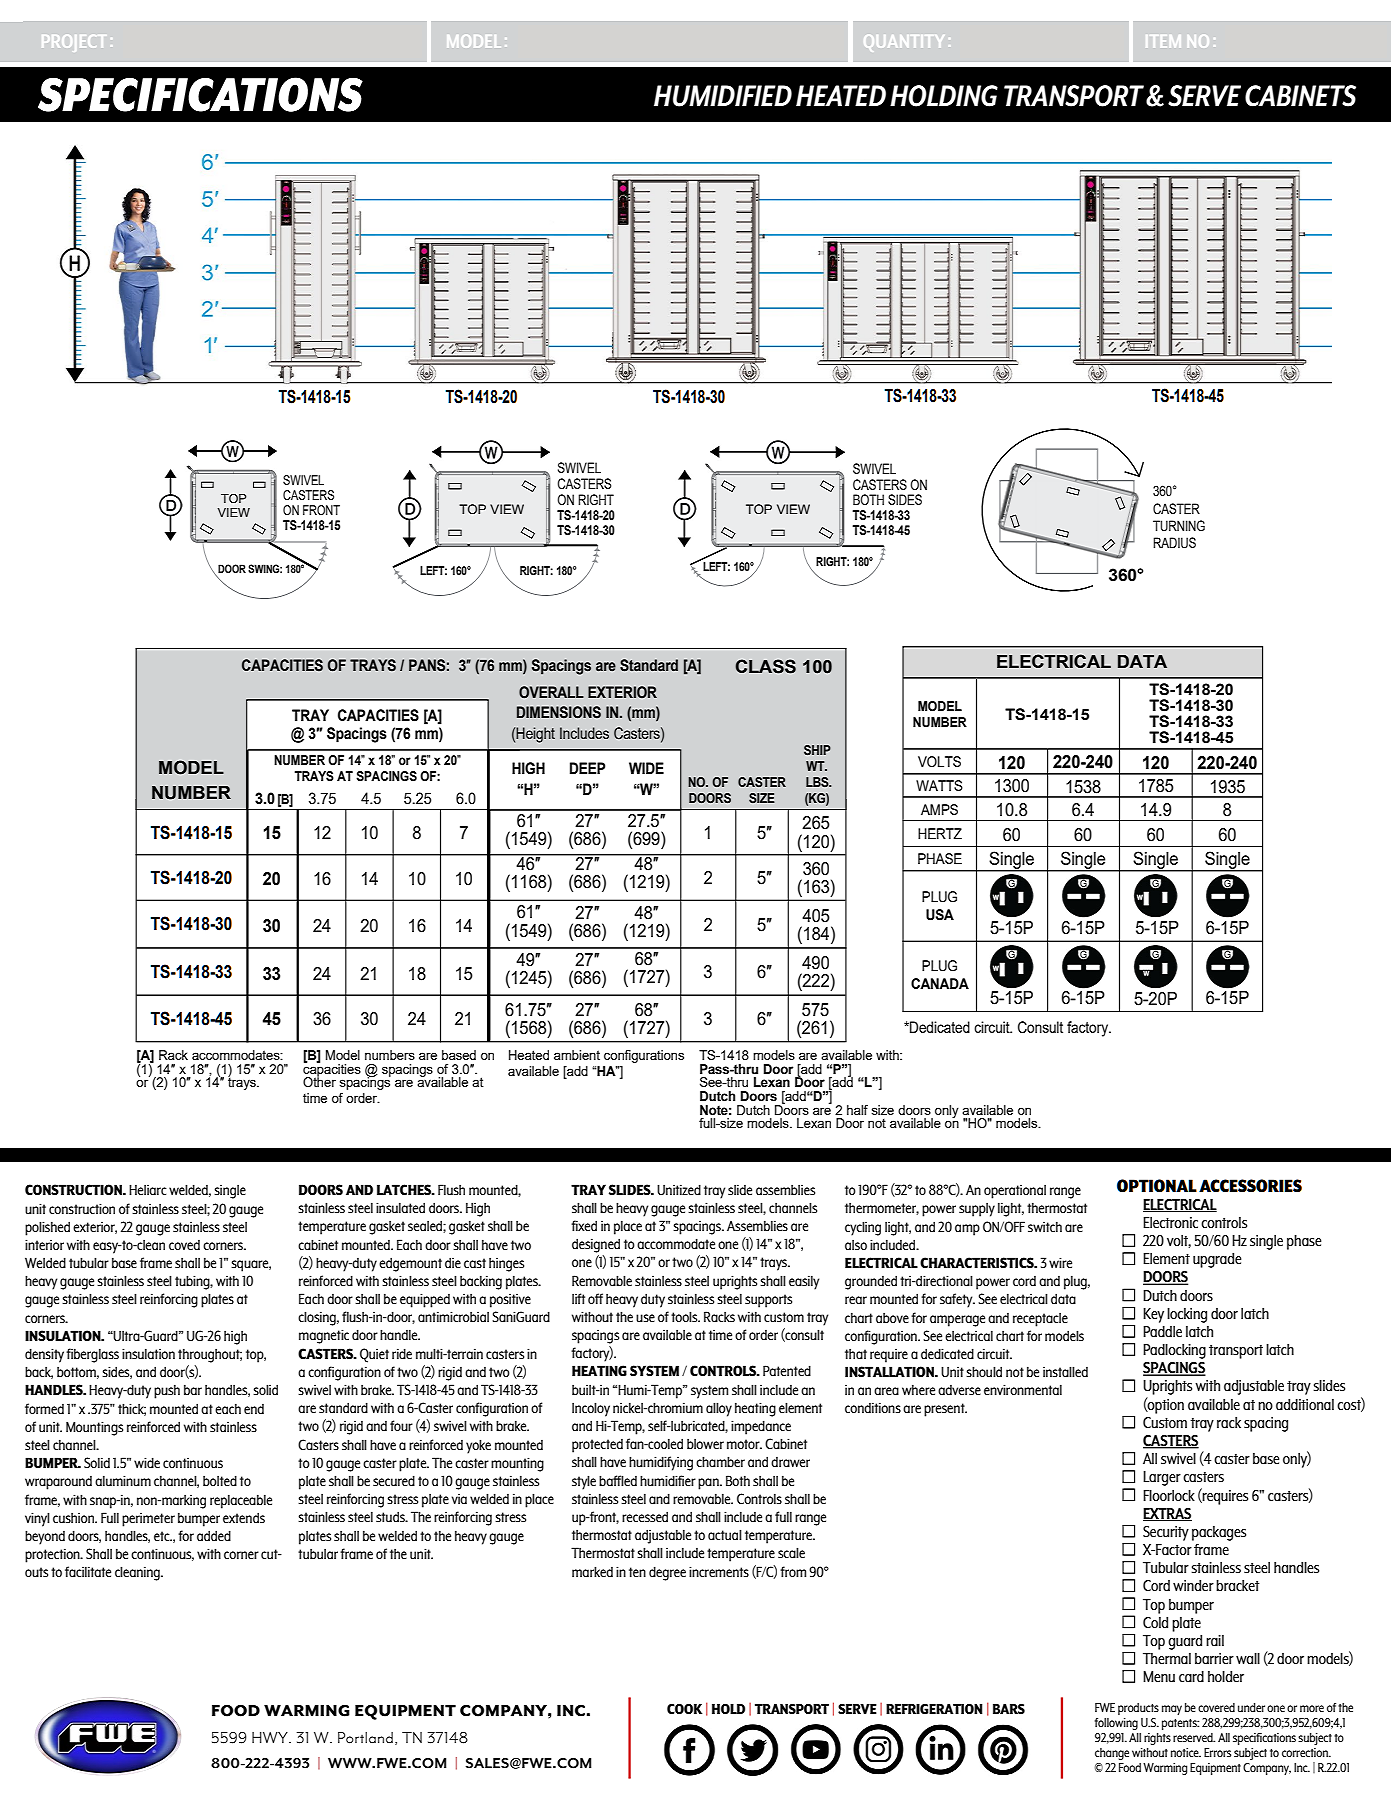  What do you see at coordinates (684, 1709) in the screenshot?
I see `COOK` at bounding box center [684, 1709].
